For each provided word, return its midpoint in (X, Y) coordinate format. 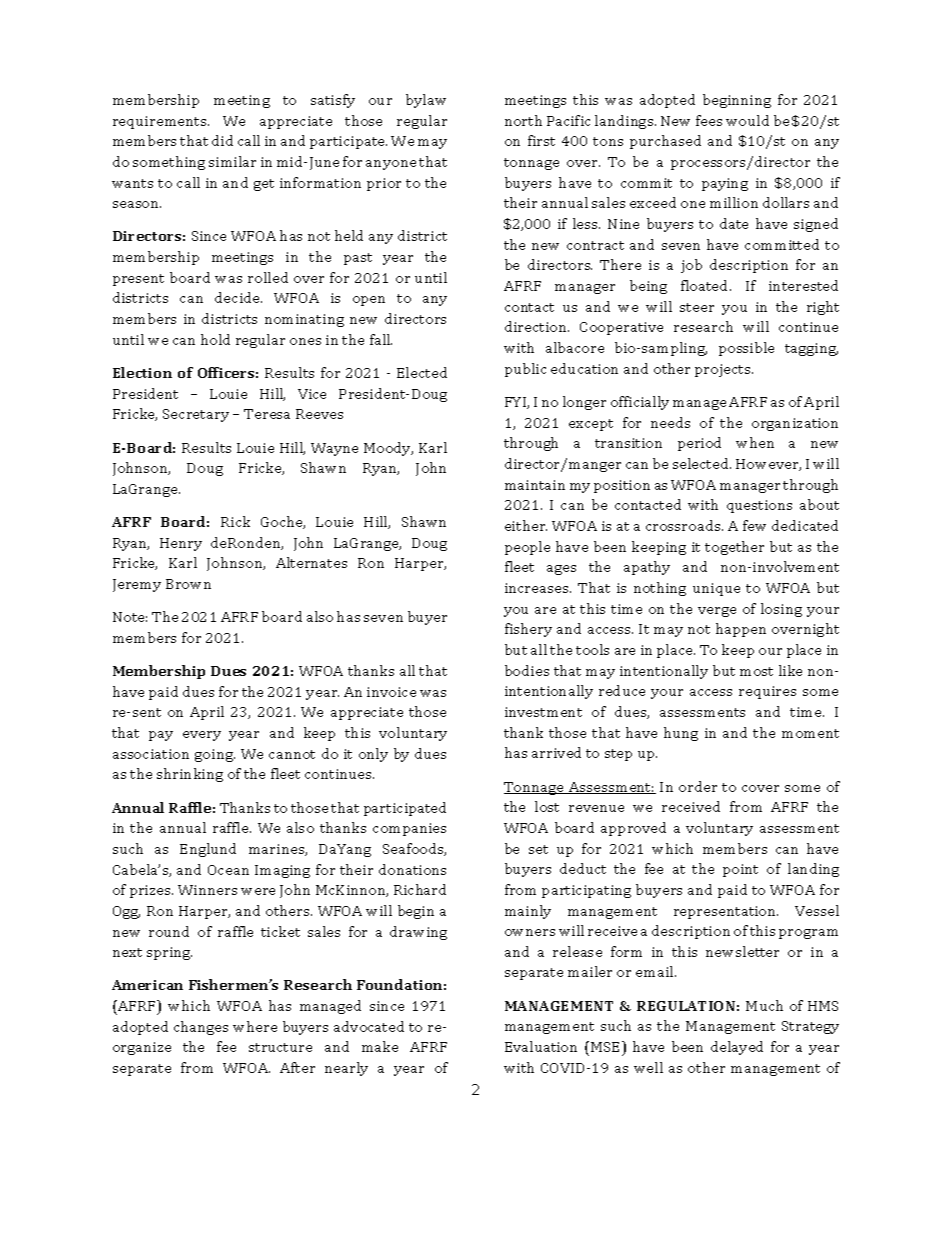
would (747, 120)
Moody (388, 449)
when (755, 442)
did (222, 140)
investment (543, 712)
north (523, 120)
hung (681, 734)
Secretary (196, 415)
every (202, 736)
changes (201, 1028)
